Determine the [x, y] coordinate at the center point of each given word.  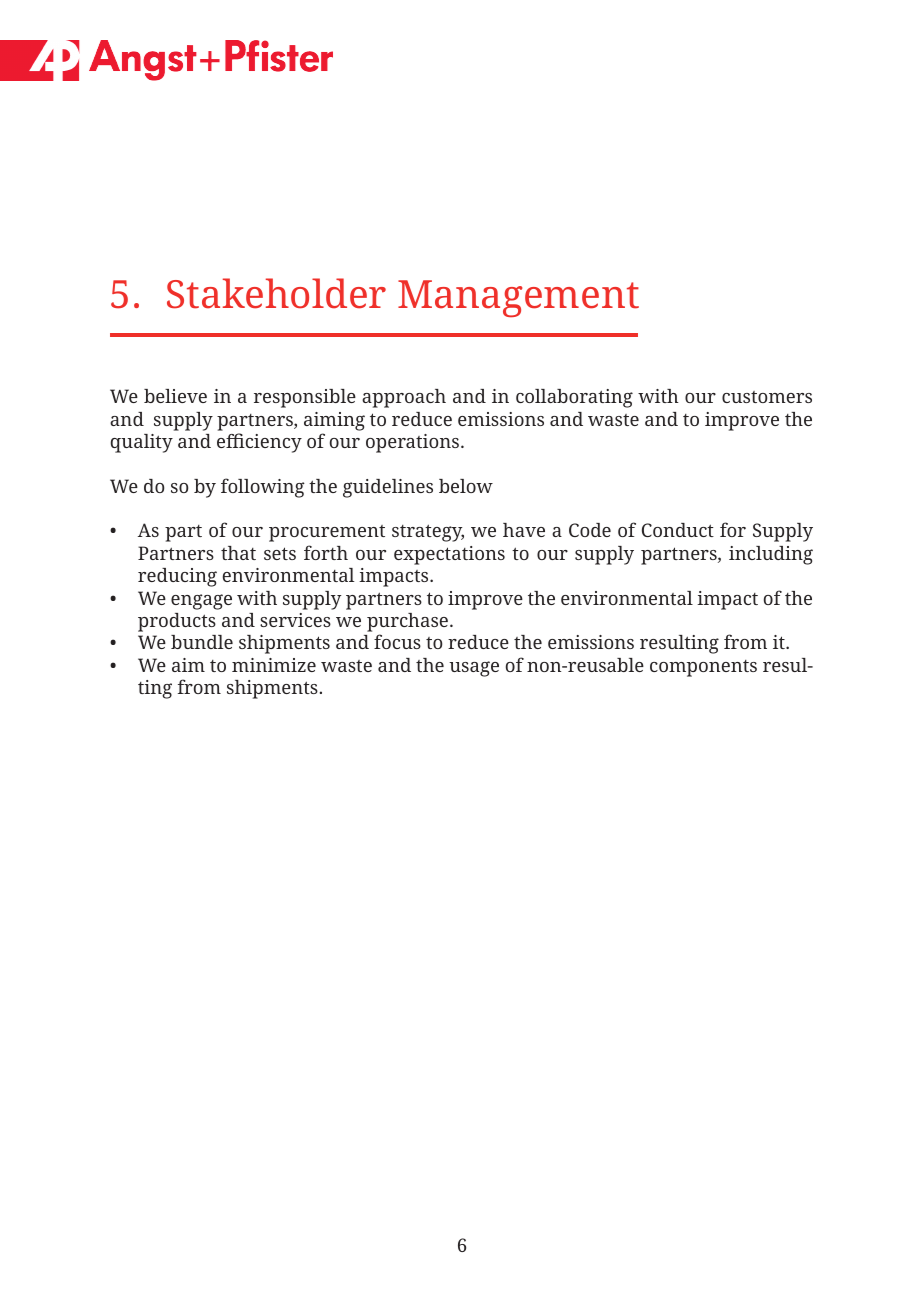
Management [518, 298]
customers [767, 397]
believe [175, 396]
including [771, 555]
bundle [202, 642]
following [263, 488]
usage [474, 669]
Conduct [678, 530]
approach [404, 398]
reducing [177, 577]
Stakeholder [276, 293]
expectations [449, 555]
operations [412, 443]
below [466, 486]
